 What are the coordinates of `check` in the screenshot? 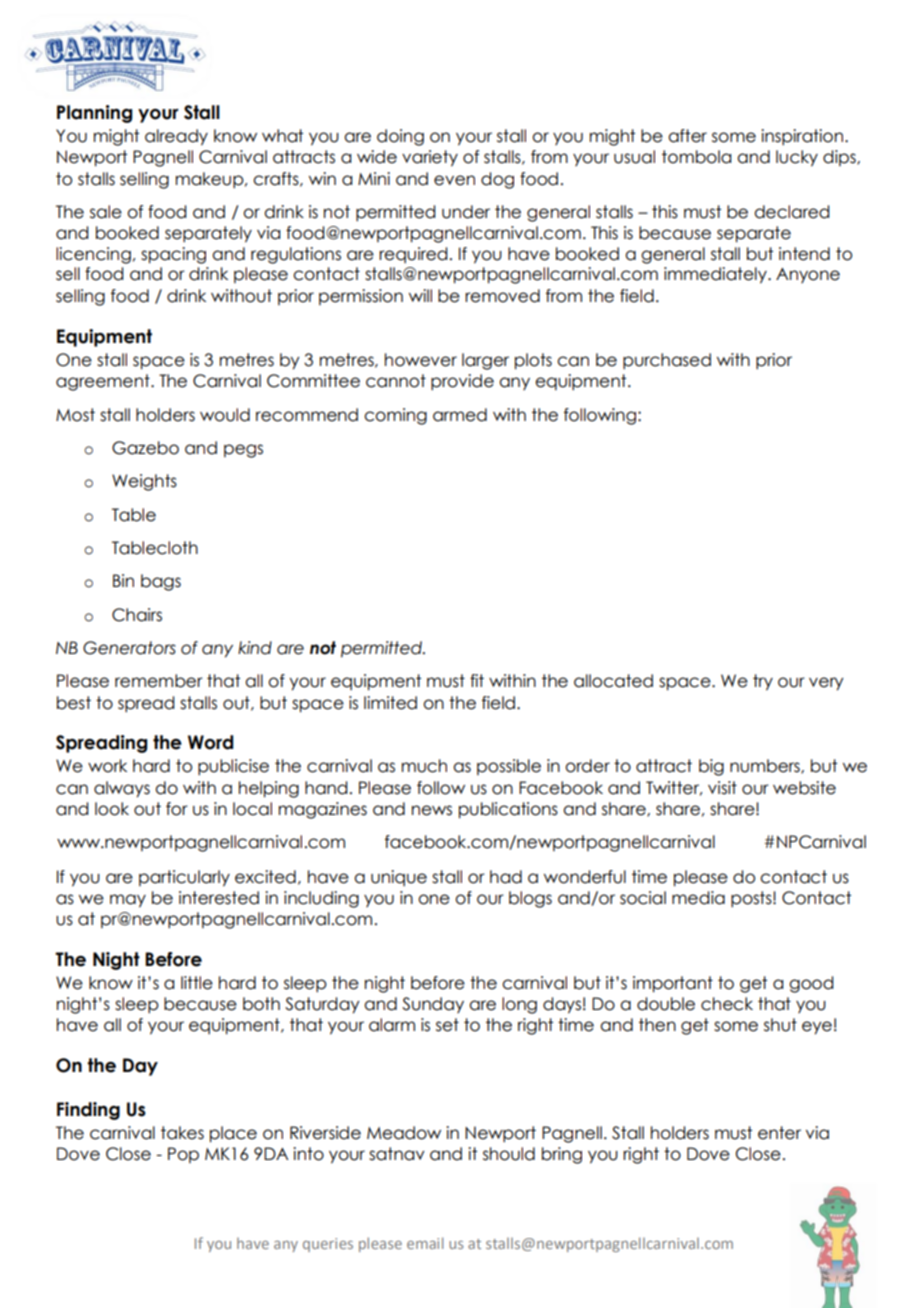 It's located at (727, 1004).
